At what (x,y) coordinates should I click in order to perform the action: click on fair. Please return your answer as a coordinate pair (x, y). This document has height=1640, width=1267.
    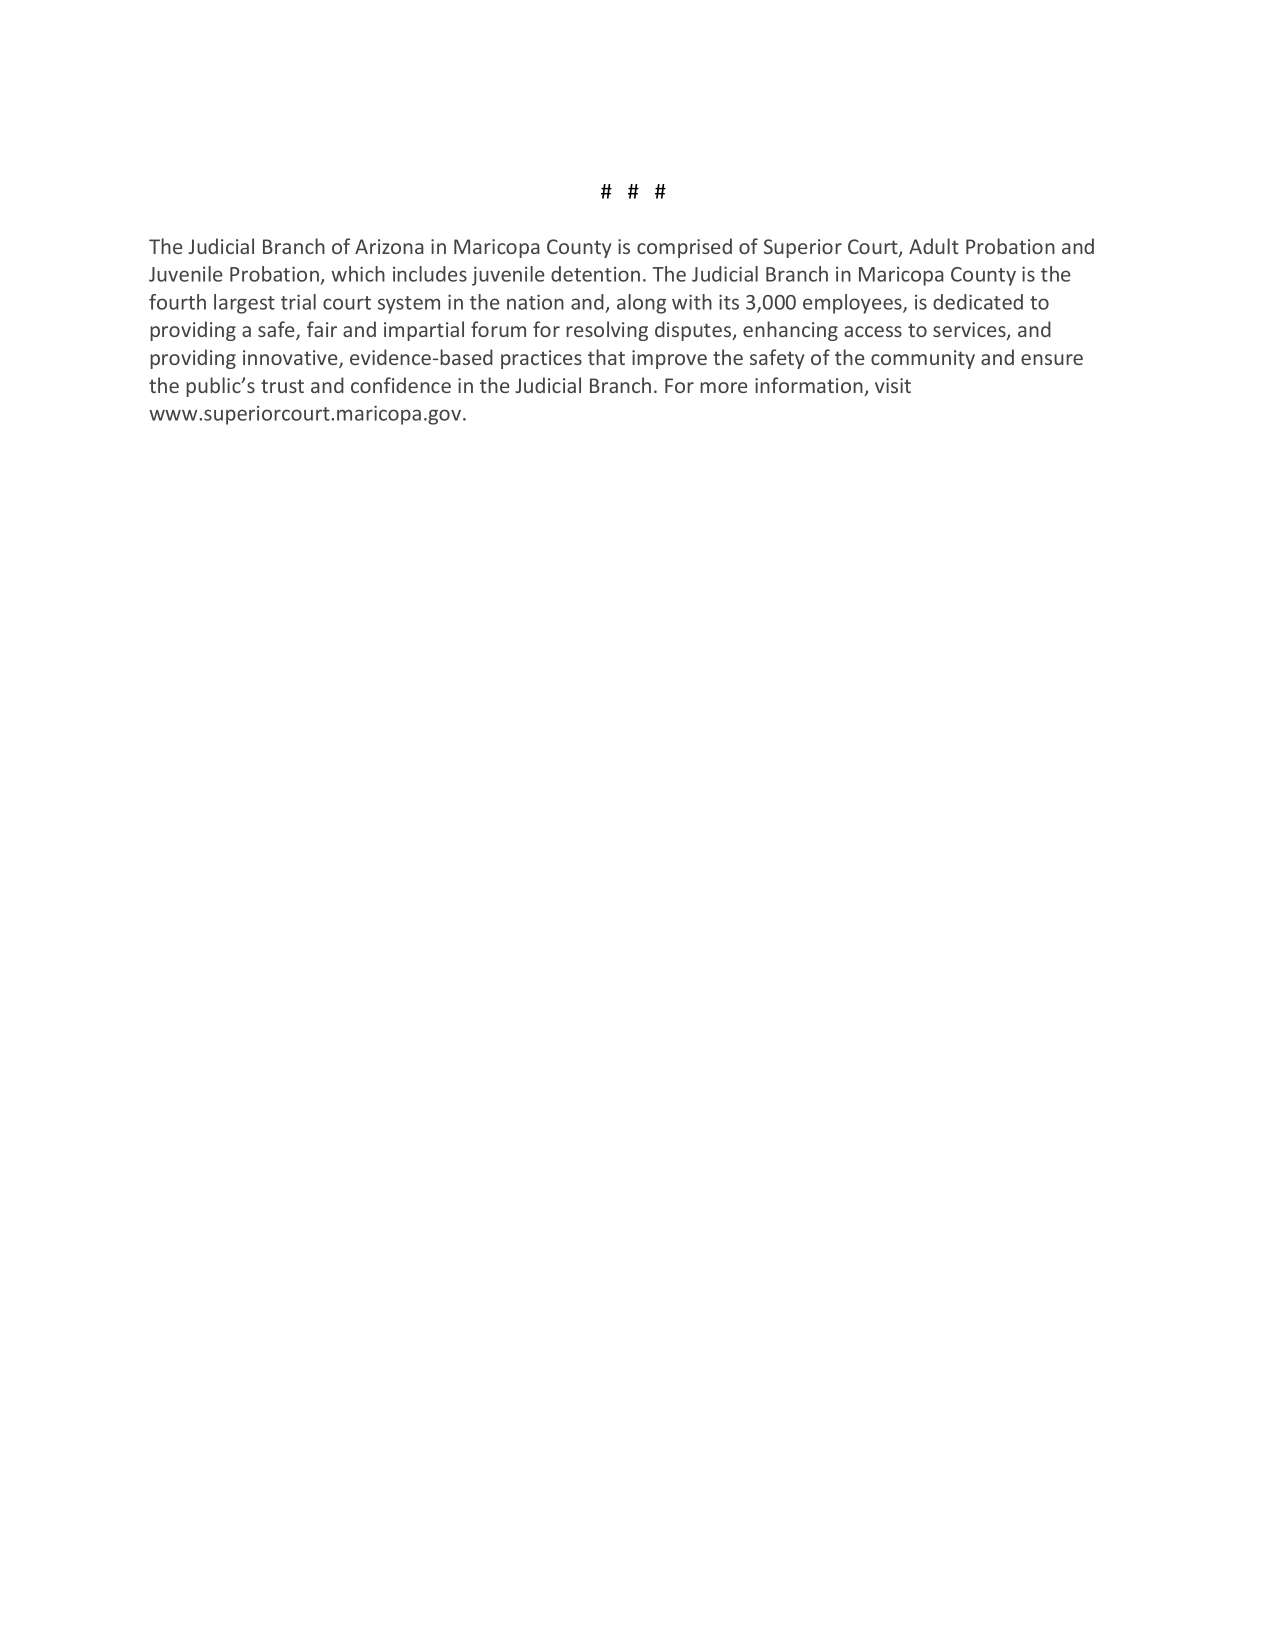
    Looking at the image, I should click on (322, 329).
